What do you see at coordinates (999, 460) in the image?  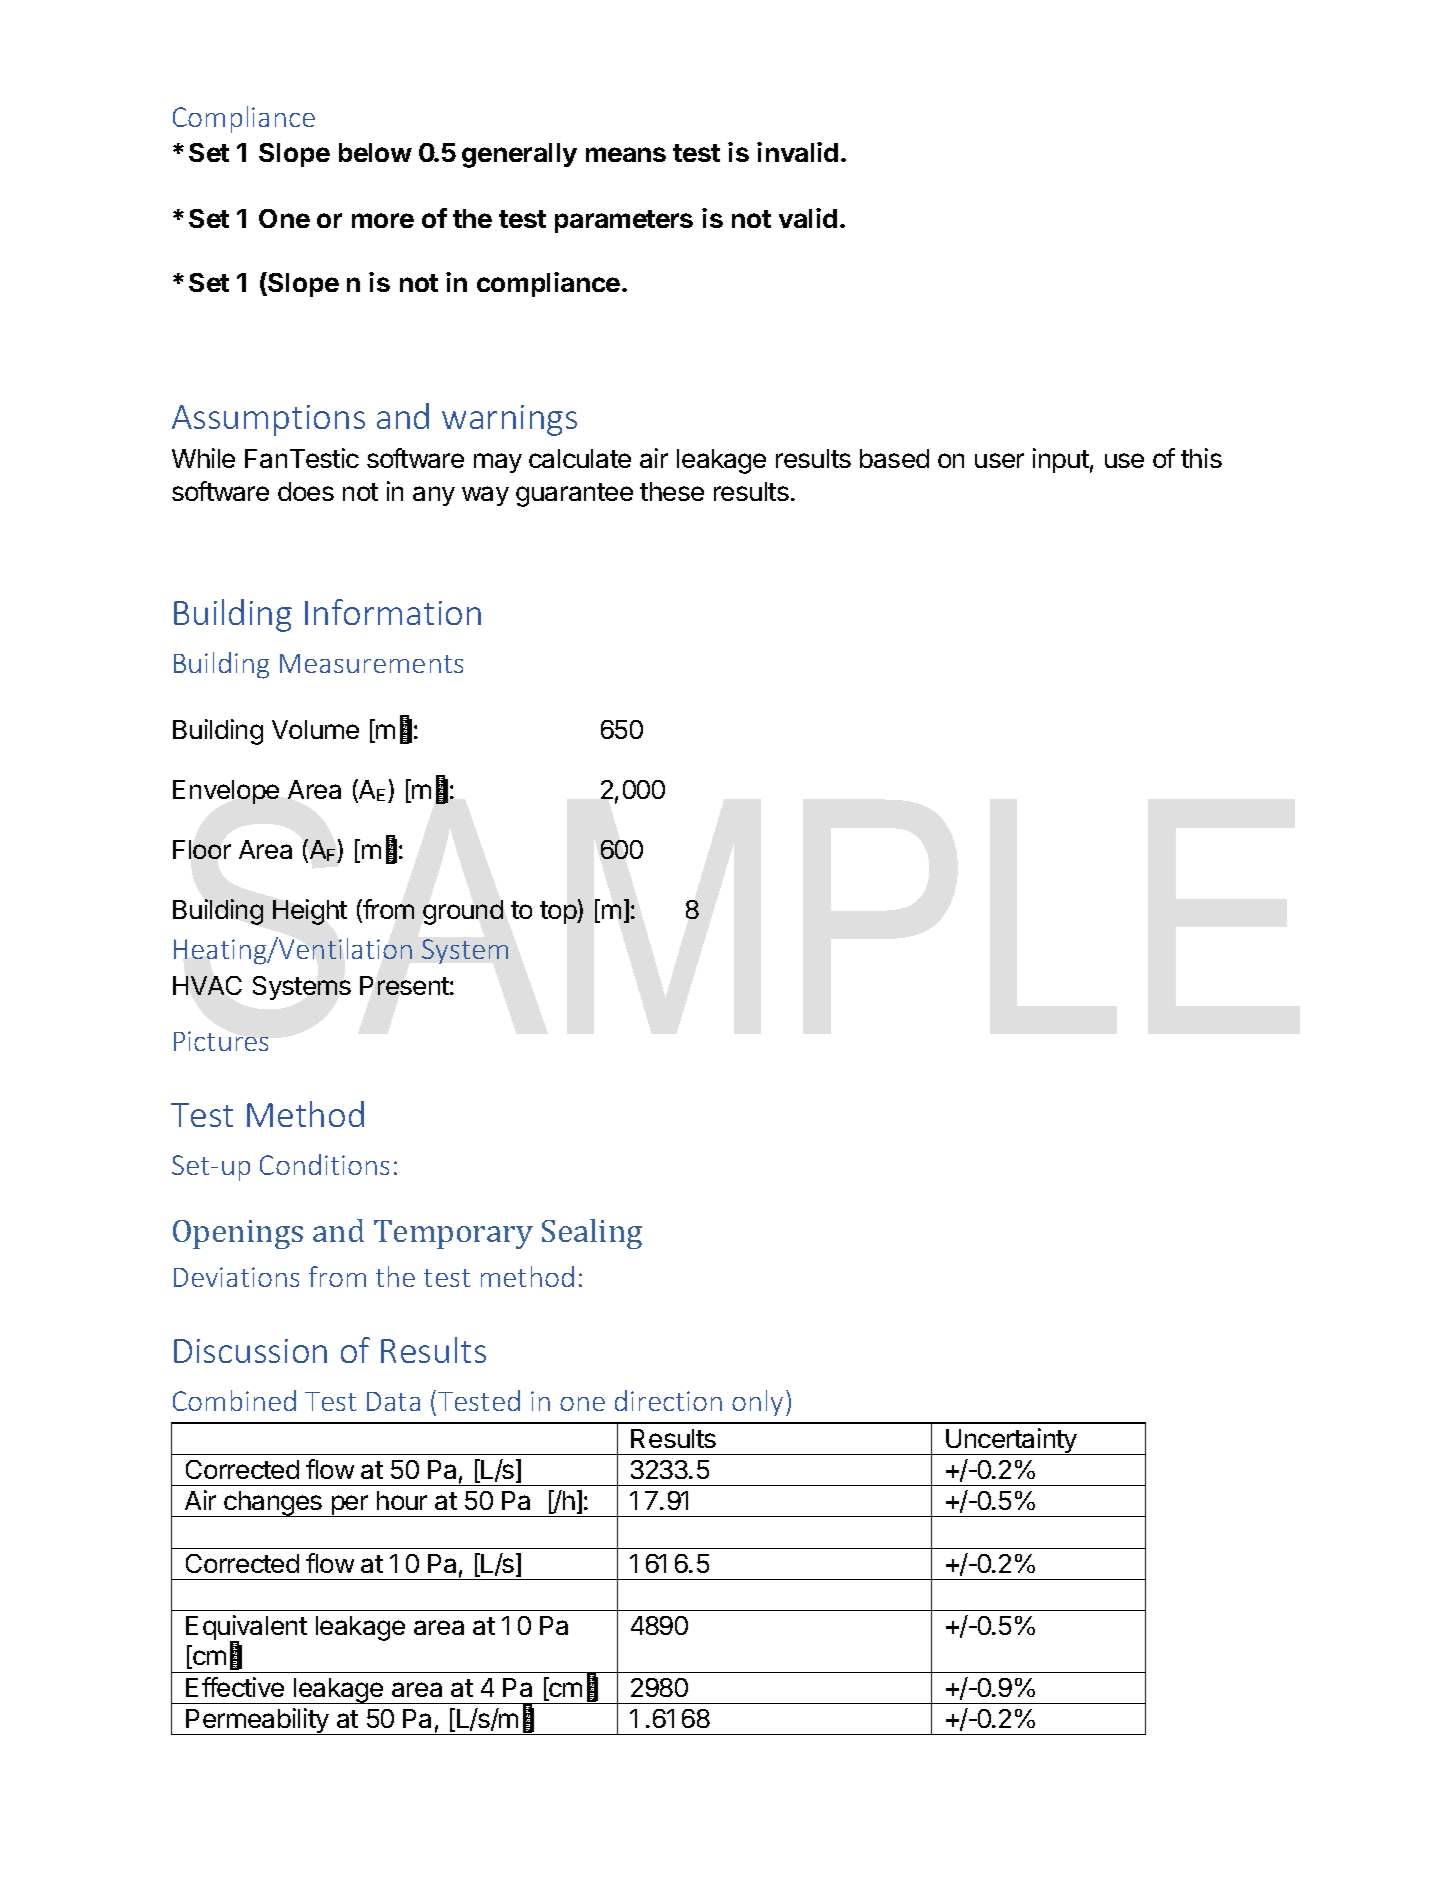 I see `user` at bounding box center [999, 460].
